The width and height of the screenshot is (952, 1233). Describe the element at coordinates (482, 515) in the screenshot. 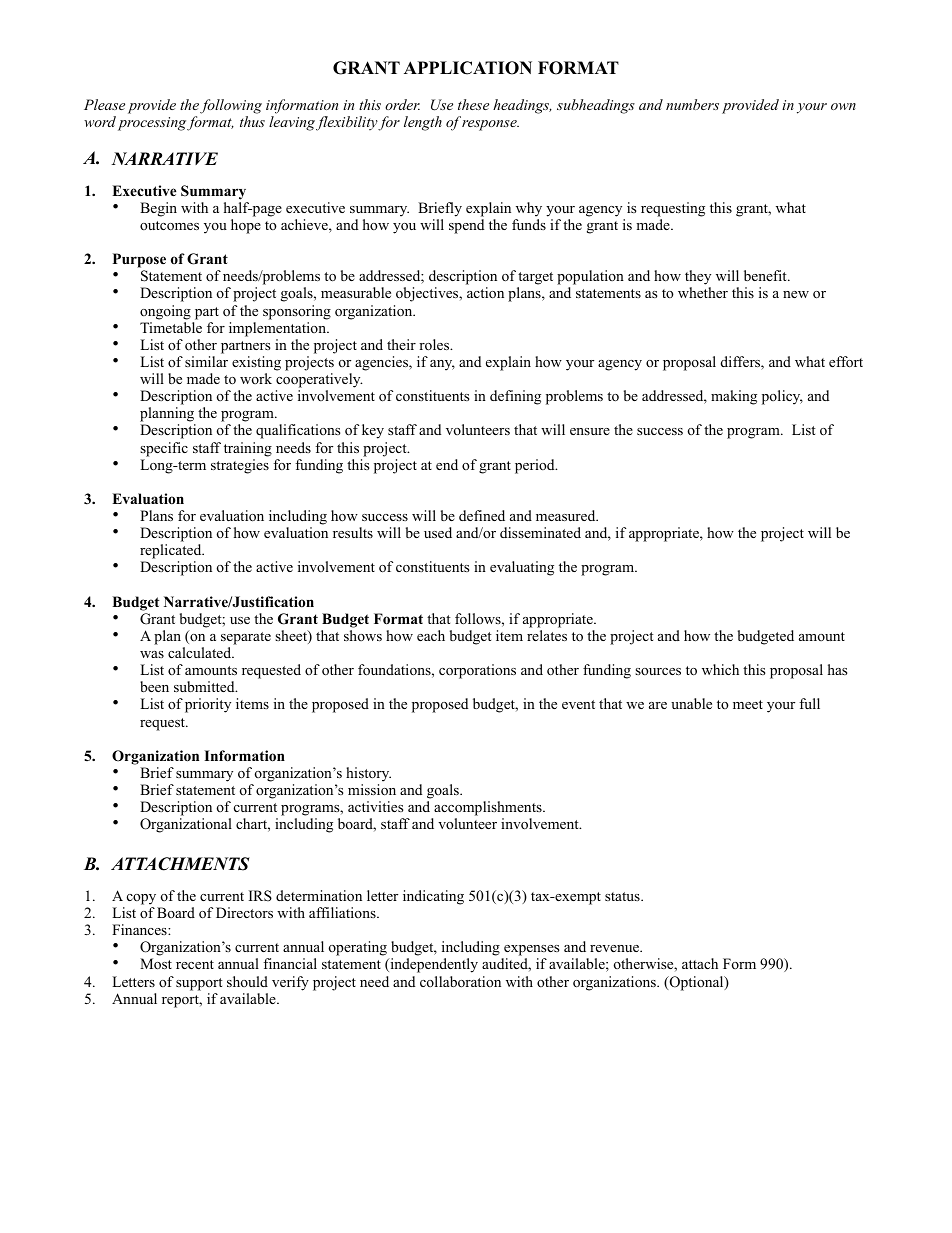

I see `defined` at that location.
